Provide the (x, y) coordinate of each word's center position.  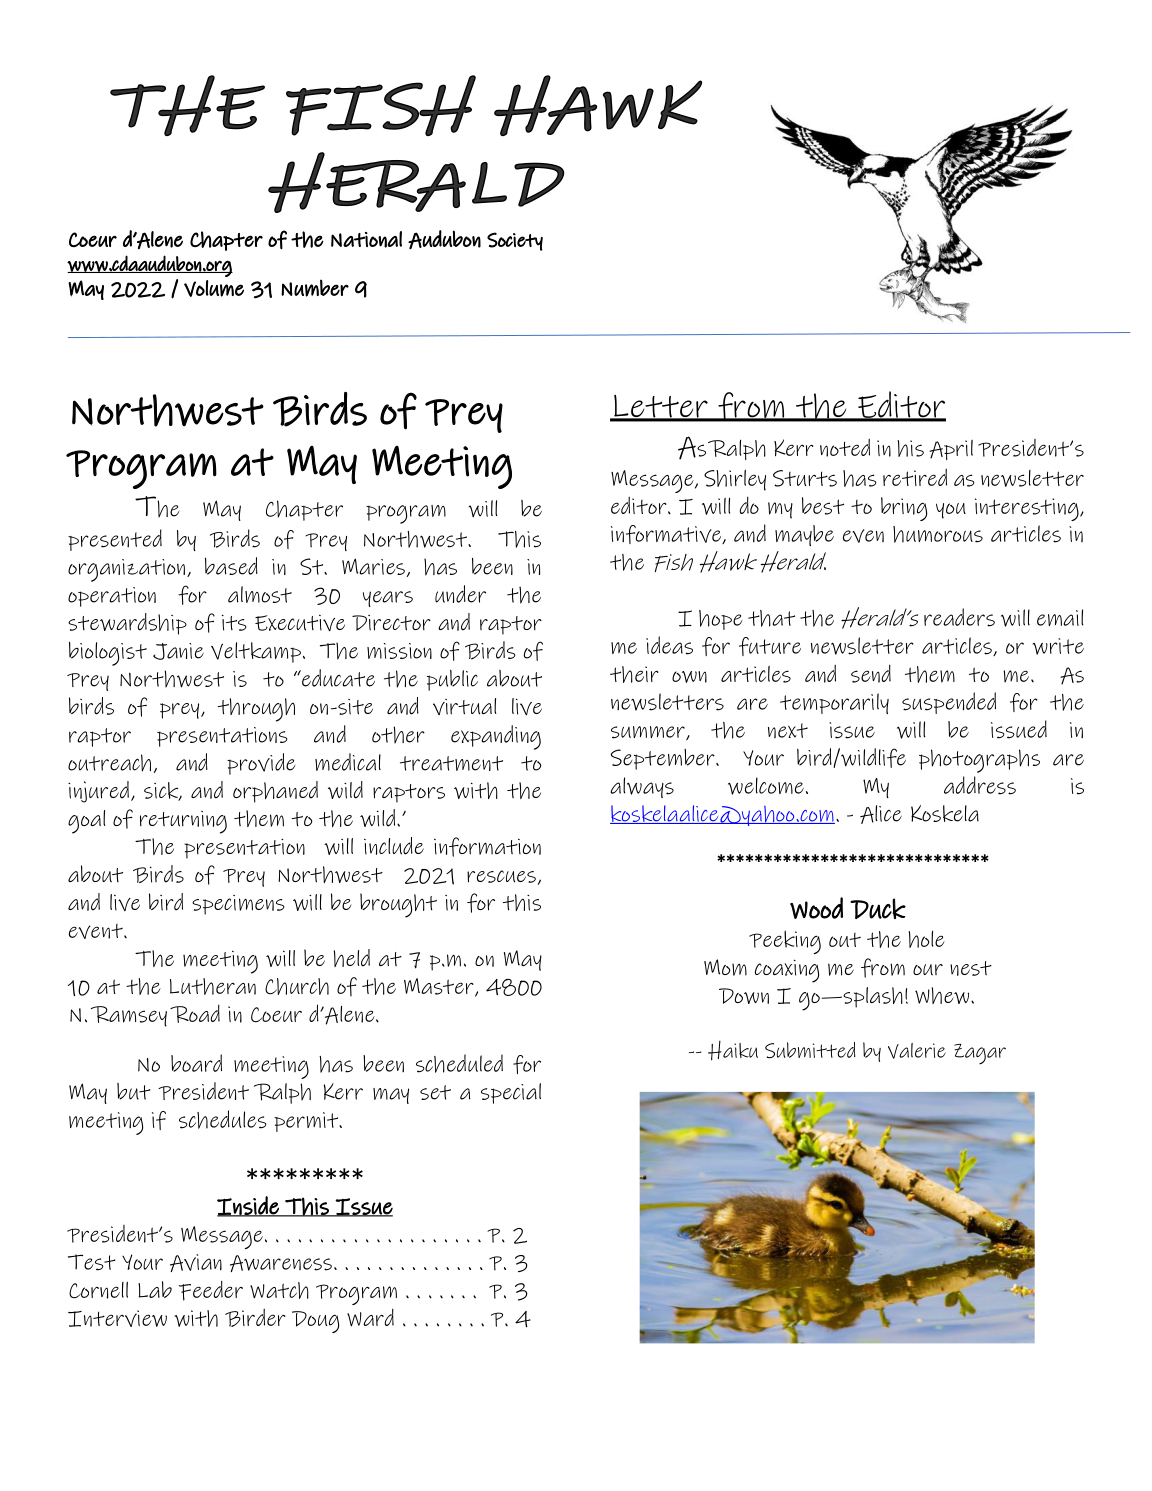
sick (162, 791)
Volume (214, 288)
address (980, 785)
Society (515, 241)
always (642, 787)
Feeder (211, 1290)
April (951, 450)
